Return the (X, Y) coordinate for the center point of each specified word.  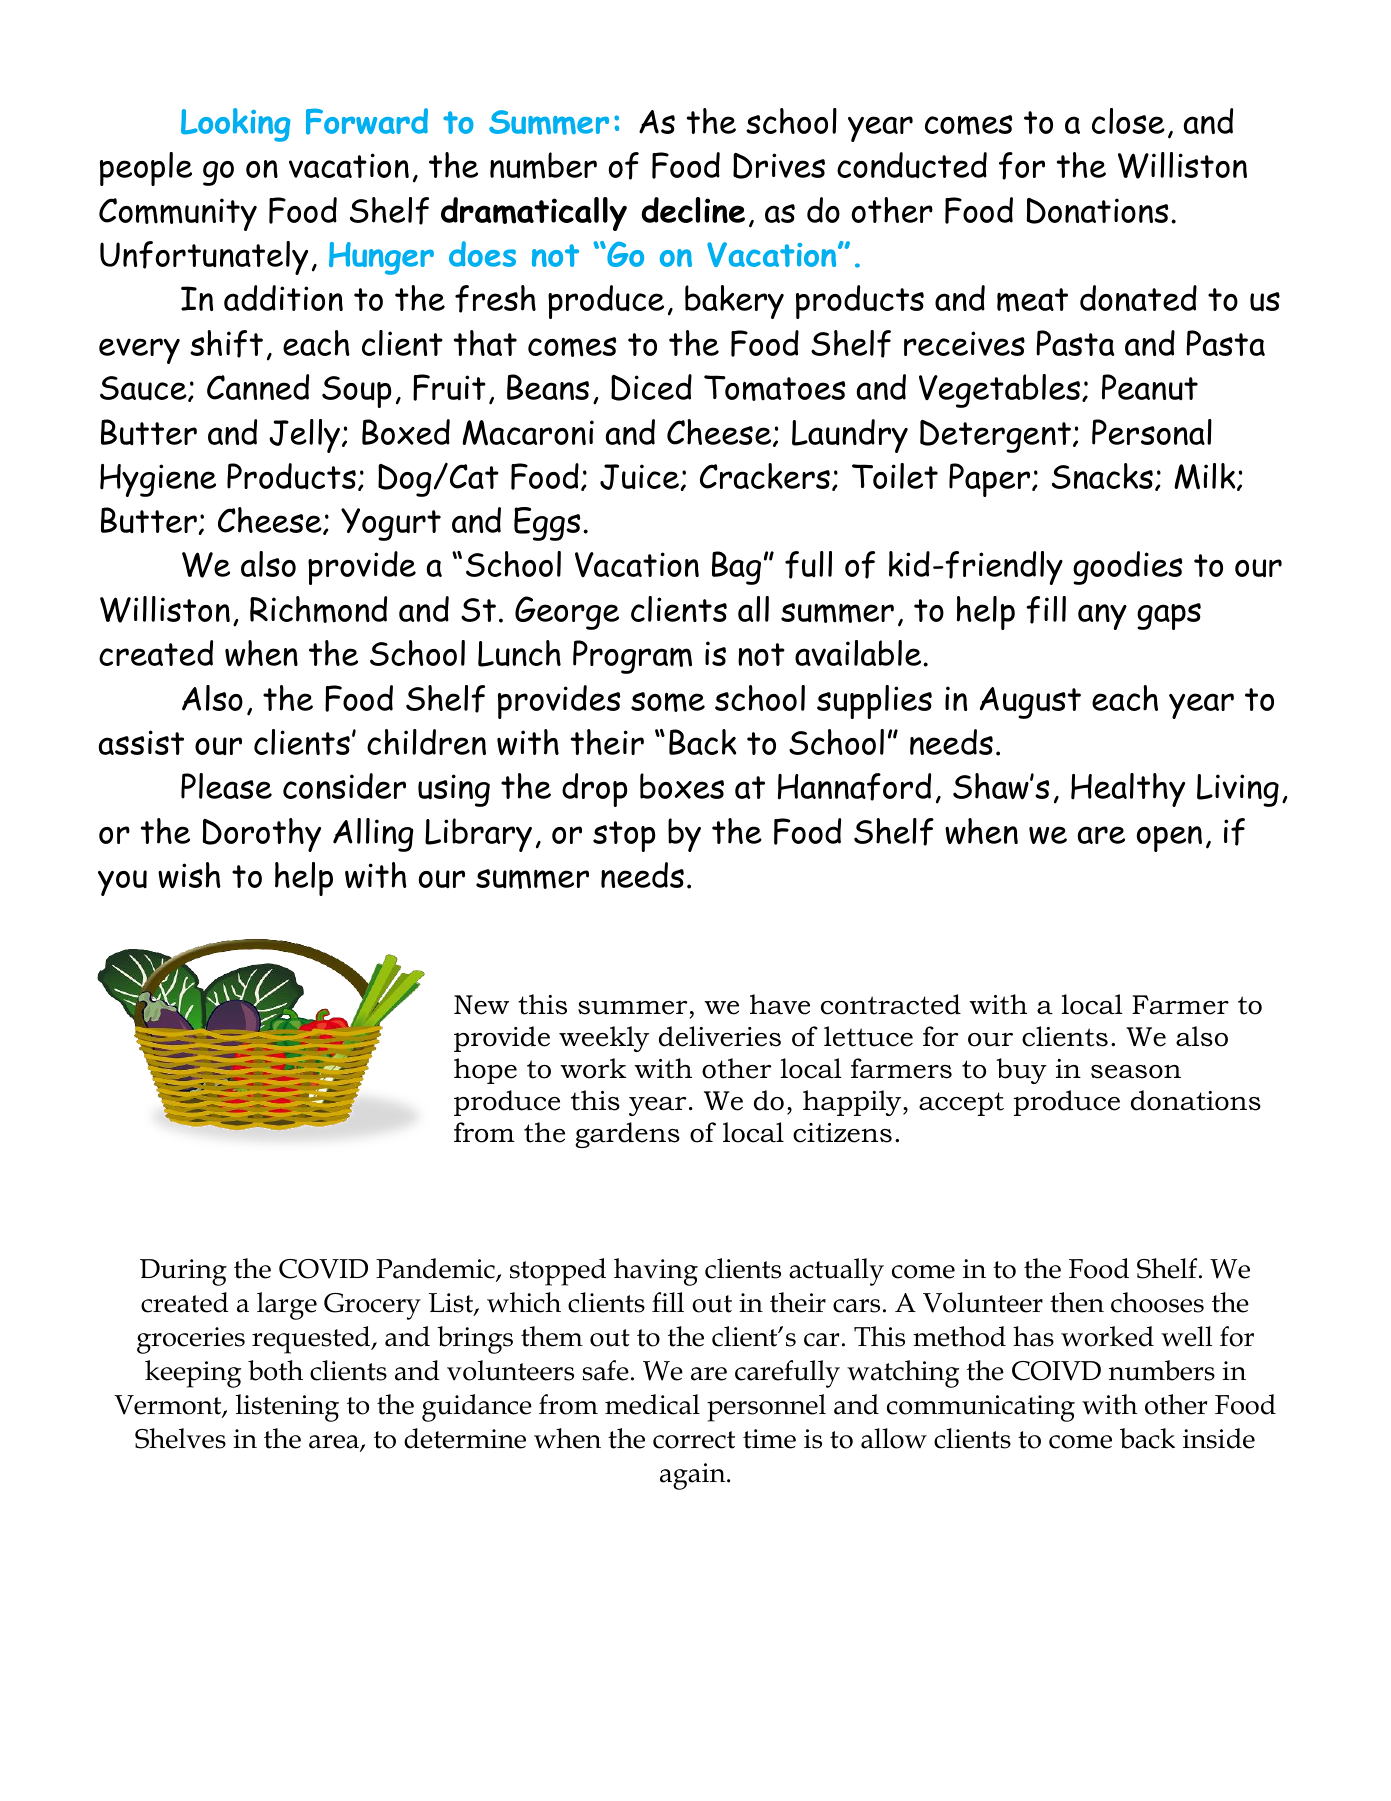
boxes (682, 786)
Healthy (1128, 790)
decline (693, 210)
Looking (235, 125)
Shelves (180, 1438)
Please (226, 786)
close (1128, 121)
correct (694, 1440)
